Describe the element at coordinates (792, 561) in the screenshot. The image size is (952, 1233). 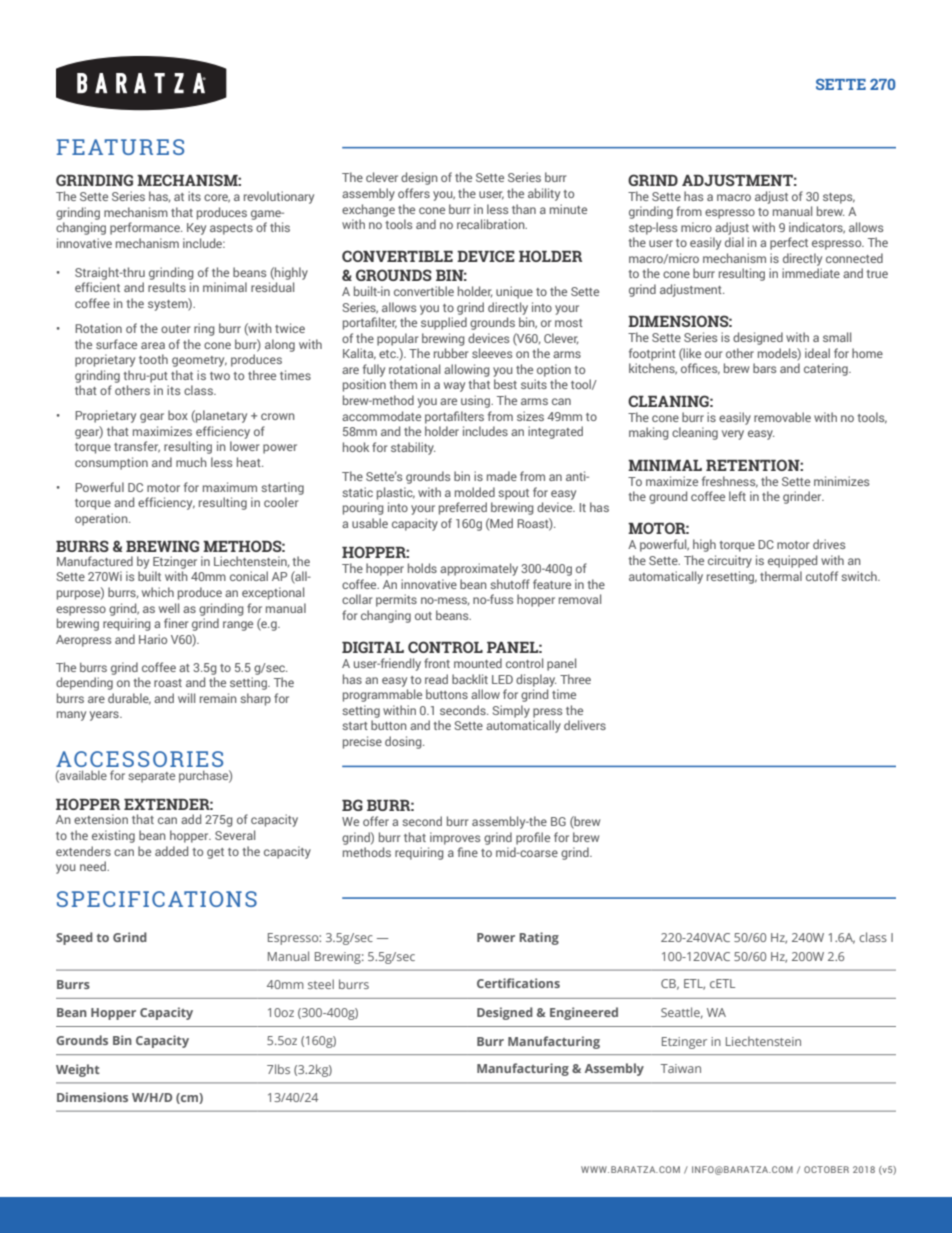
I see `equipped` at that location.
